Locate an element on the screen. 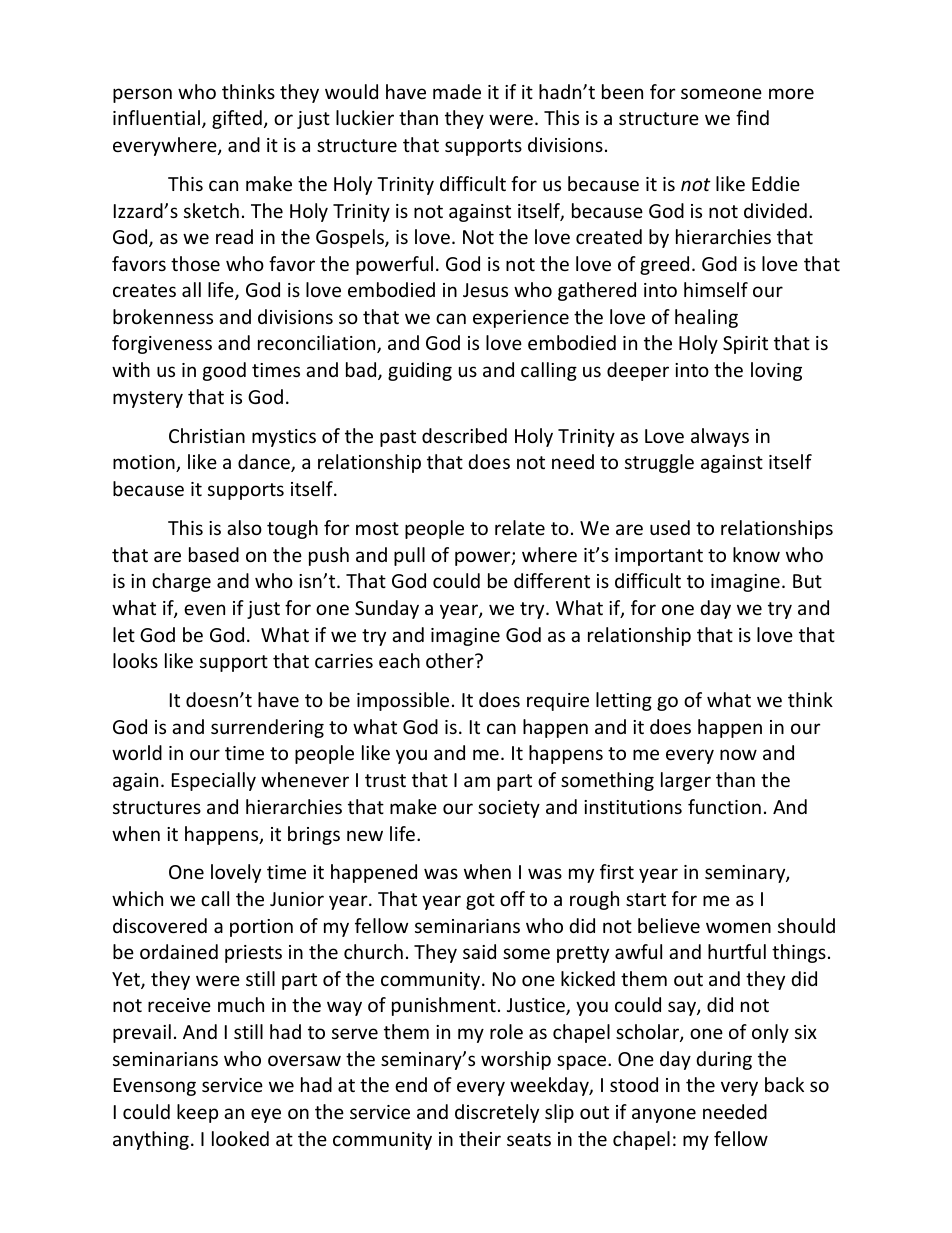 This screenshot has width=952, height=1233. society is located at coordinates (509, 809).
